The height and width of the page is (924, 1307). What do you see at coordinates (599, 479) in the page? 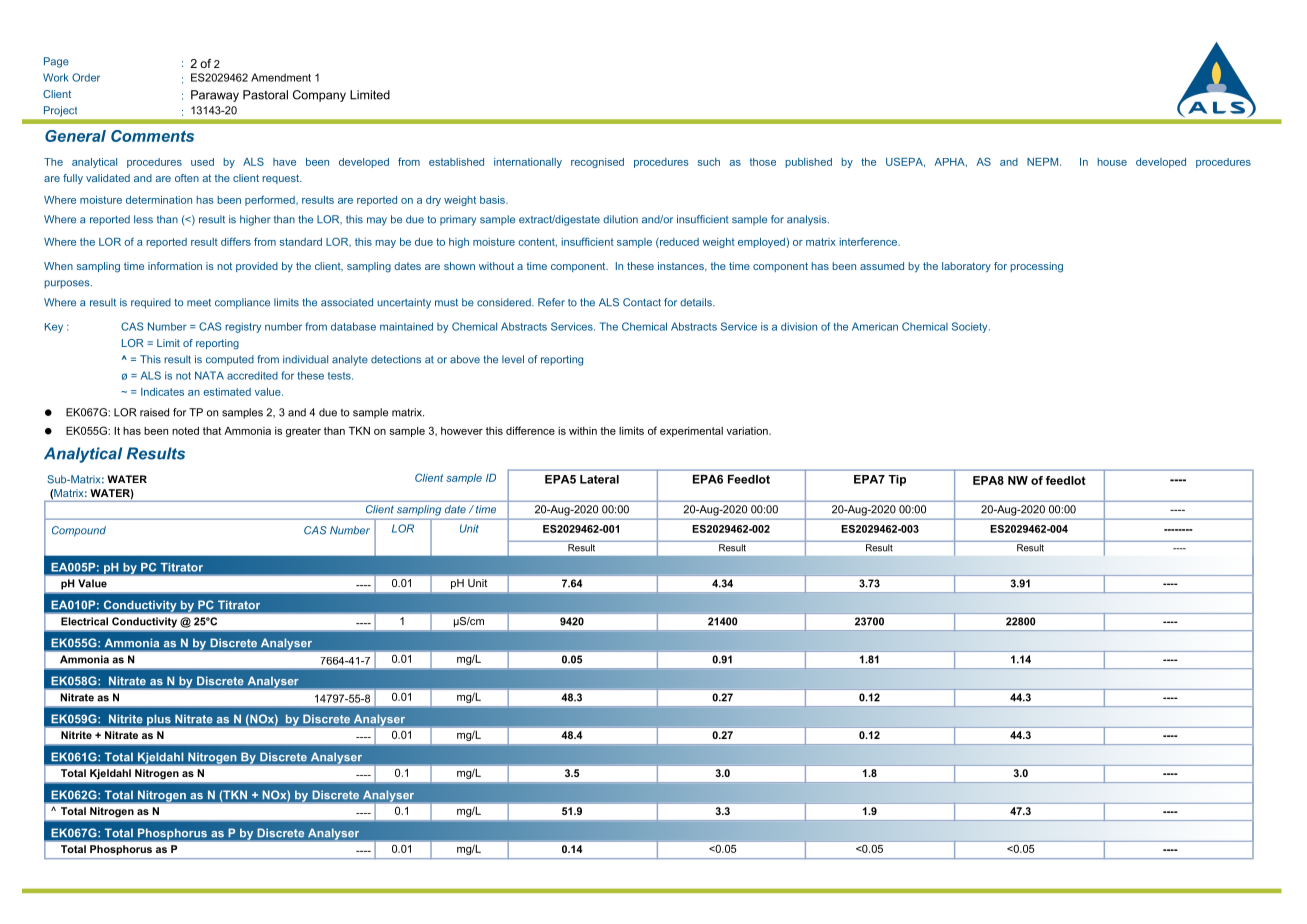
I see `Lateral` at bounding box center [599, 479].
